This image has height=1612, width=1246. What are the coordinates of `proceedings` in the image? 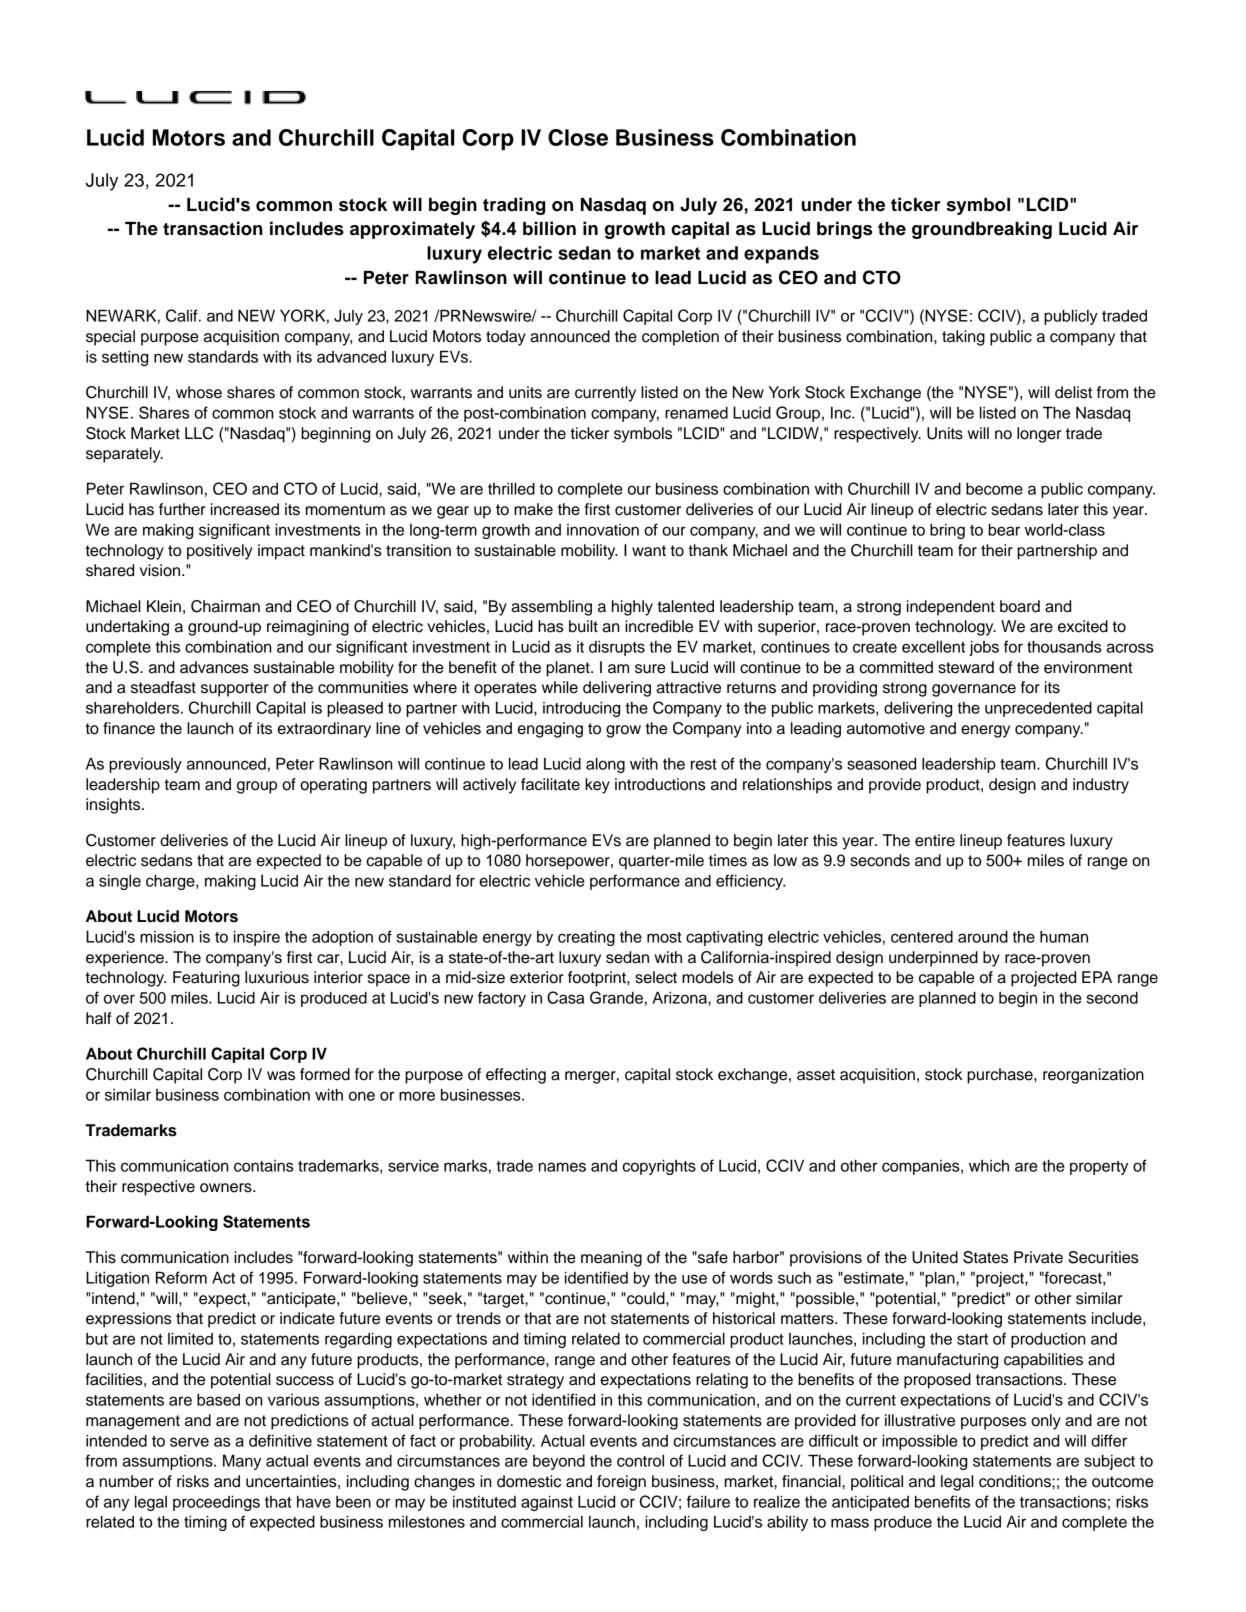 It's located at (216, 1503).
